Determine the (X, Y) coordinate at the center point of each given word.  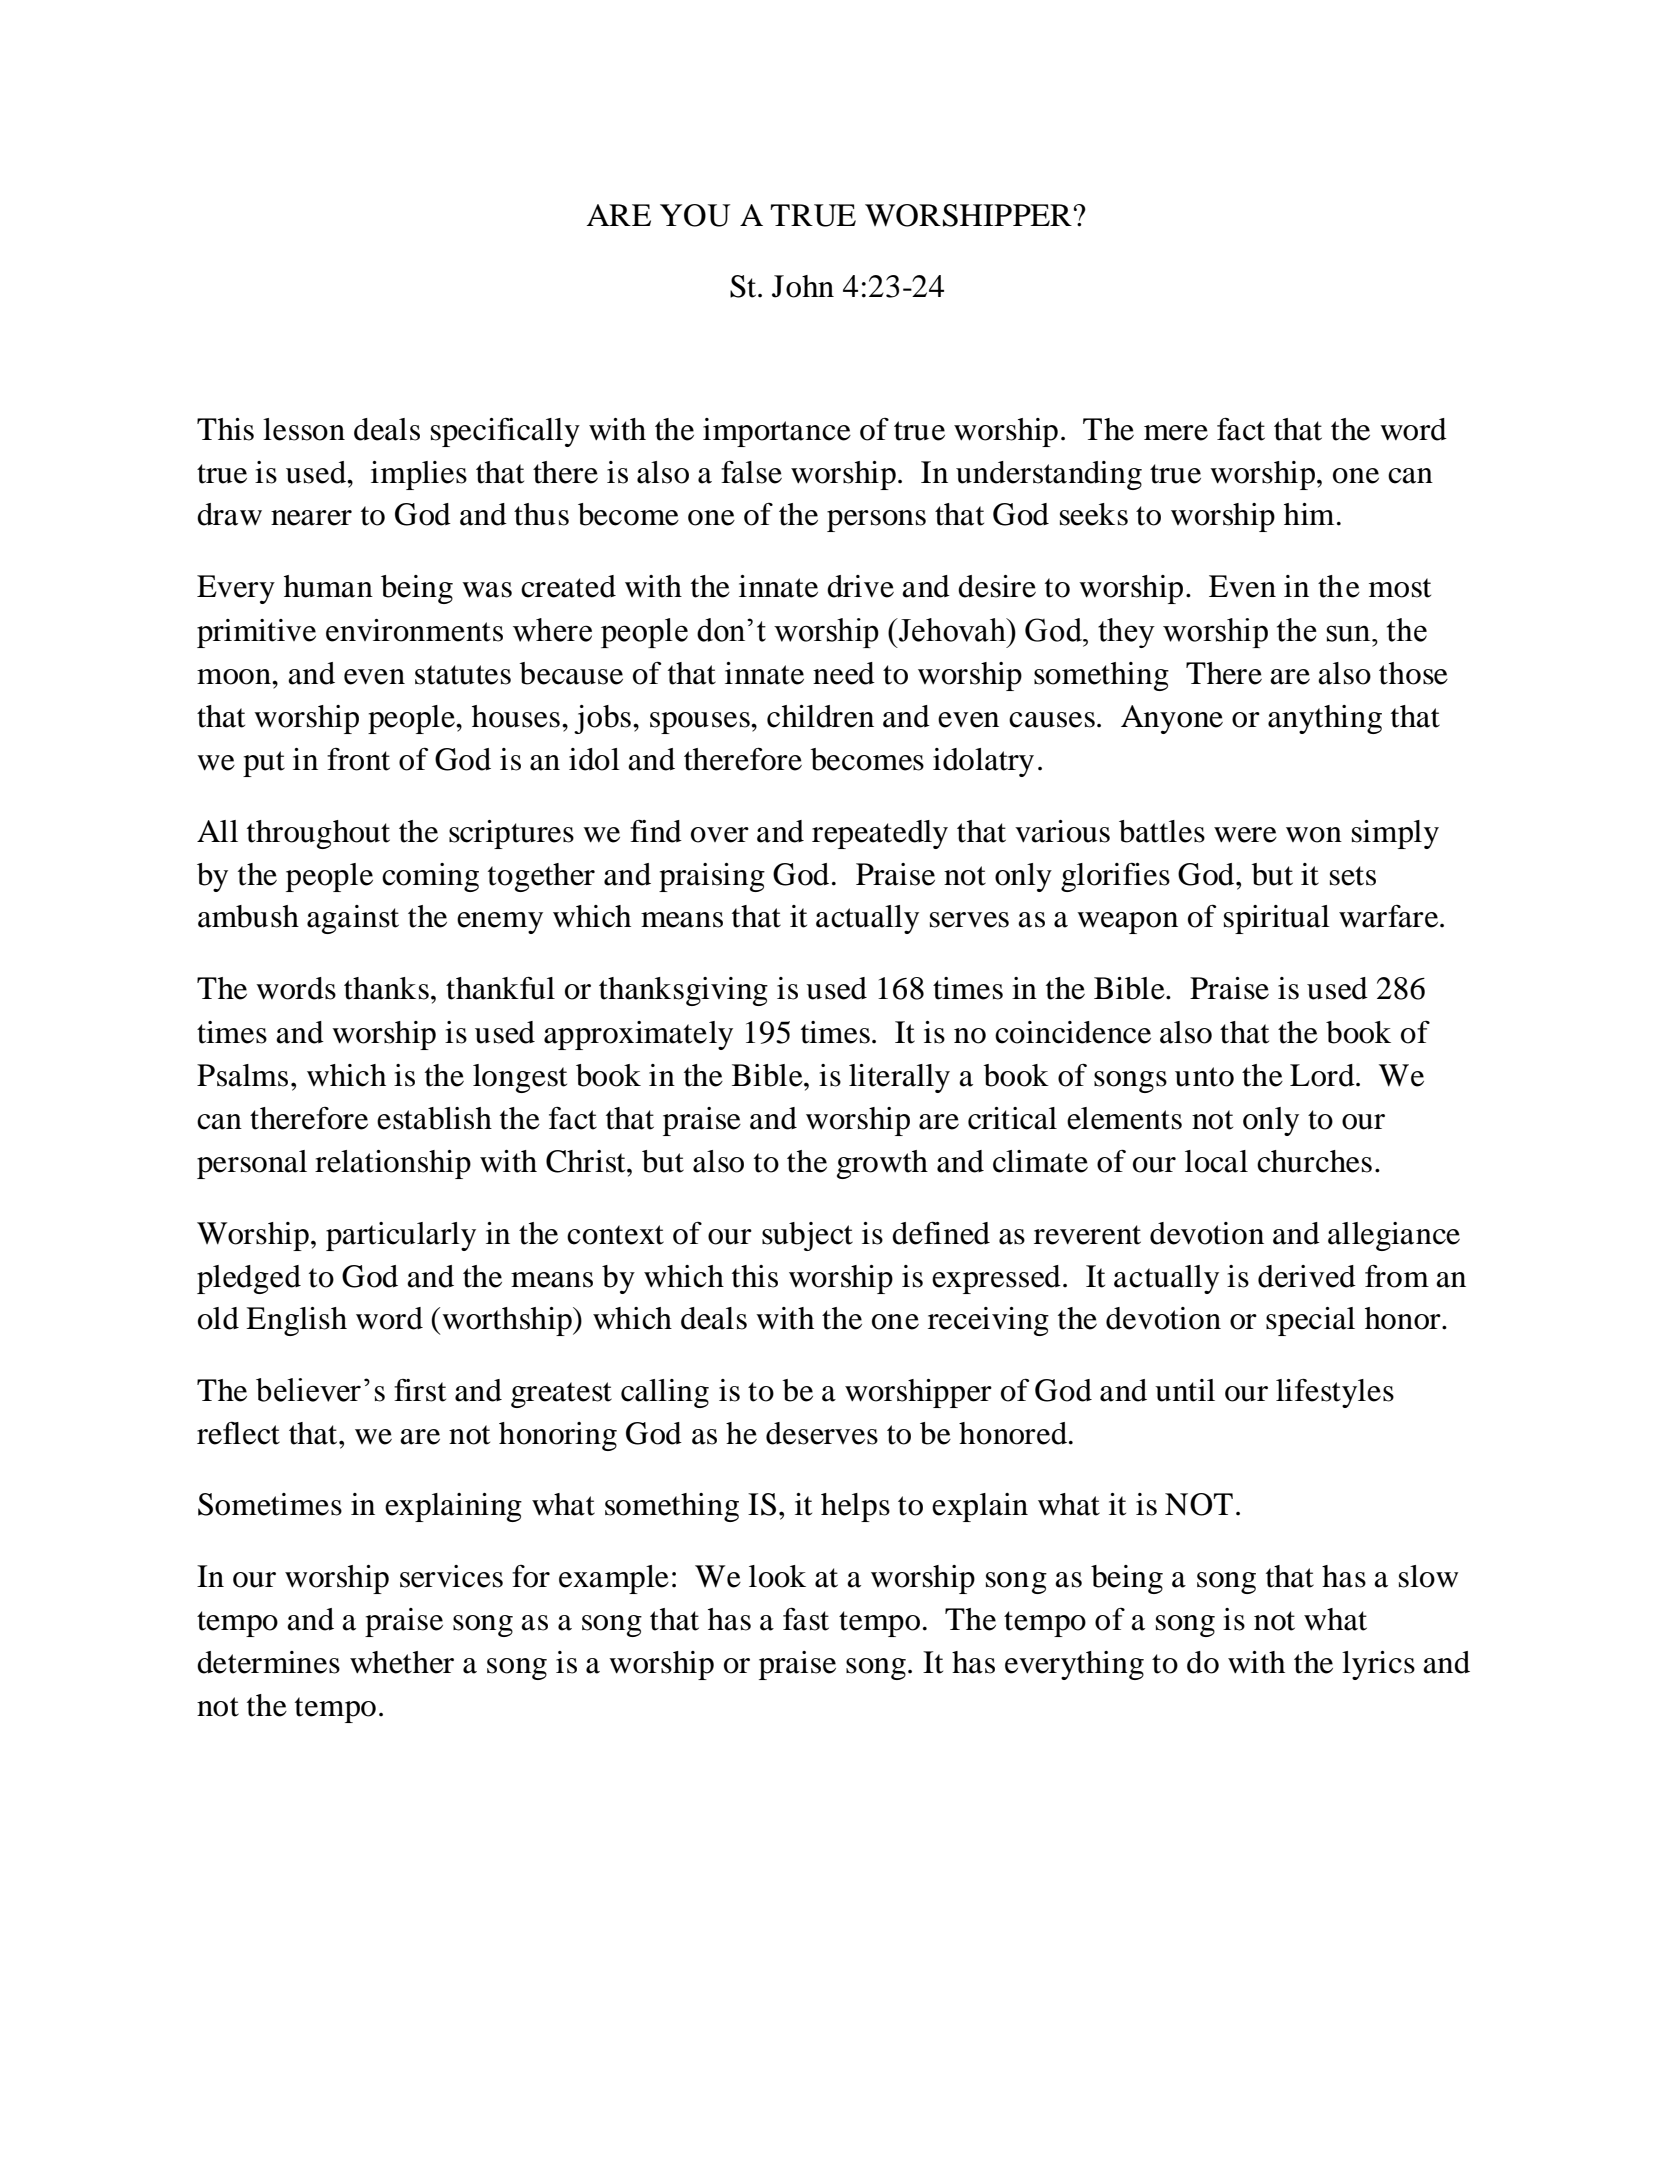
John (803, 286)
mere (1176, 433)
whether (402, 1662)
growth (882, 1164)
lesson (304, 429)
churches (1314, 1161)
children (820, 716)
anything (1325, 719)
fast (806, 1619)
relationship (393, 1164)
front (358, 759)
